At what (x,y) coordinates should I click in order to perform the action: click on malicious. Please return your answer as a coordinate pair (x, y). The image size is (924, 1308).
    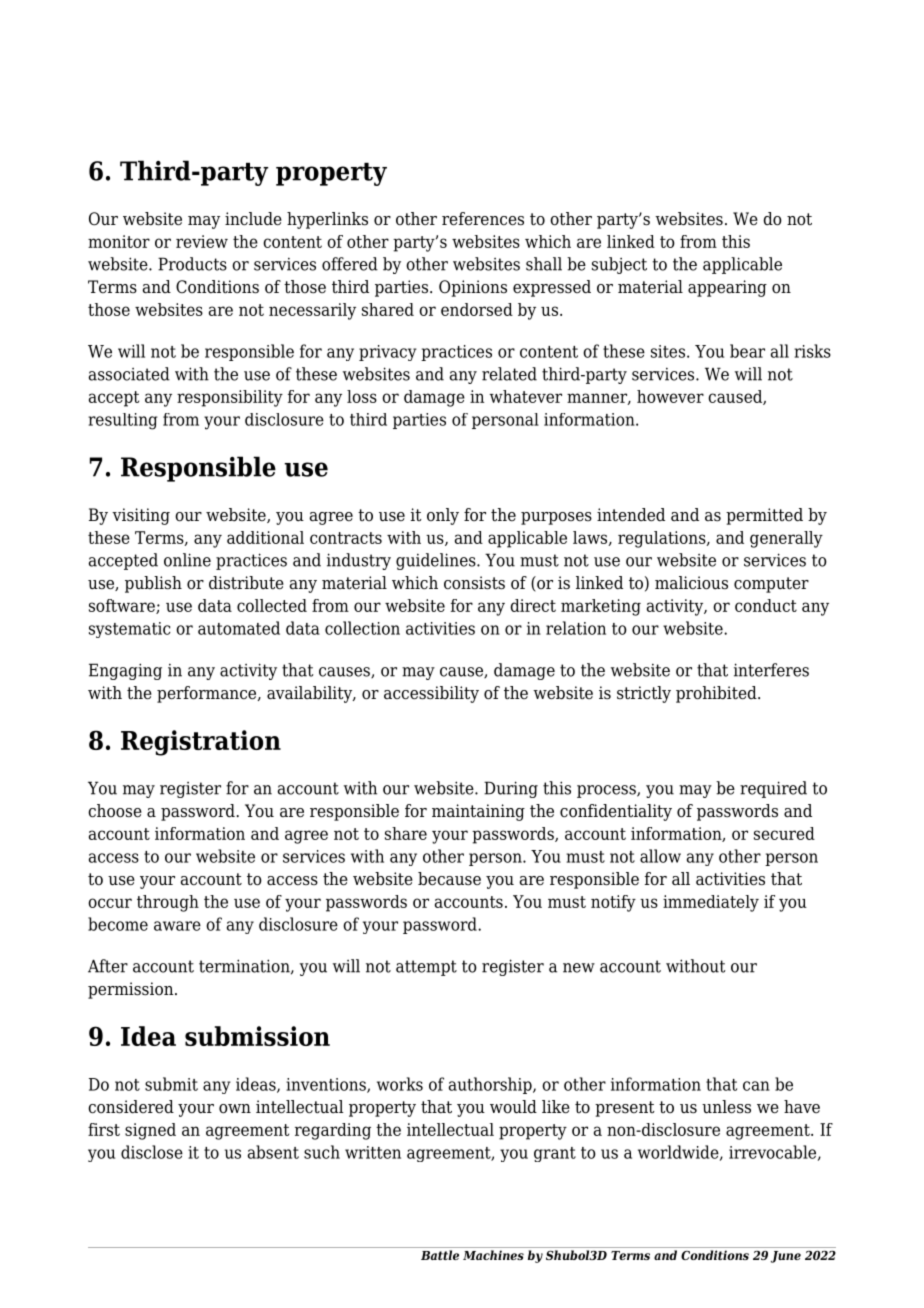
    Looking at the image, I should click on (691, 583).
